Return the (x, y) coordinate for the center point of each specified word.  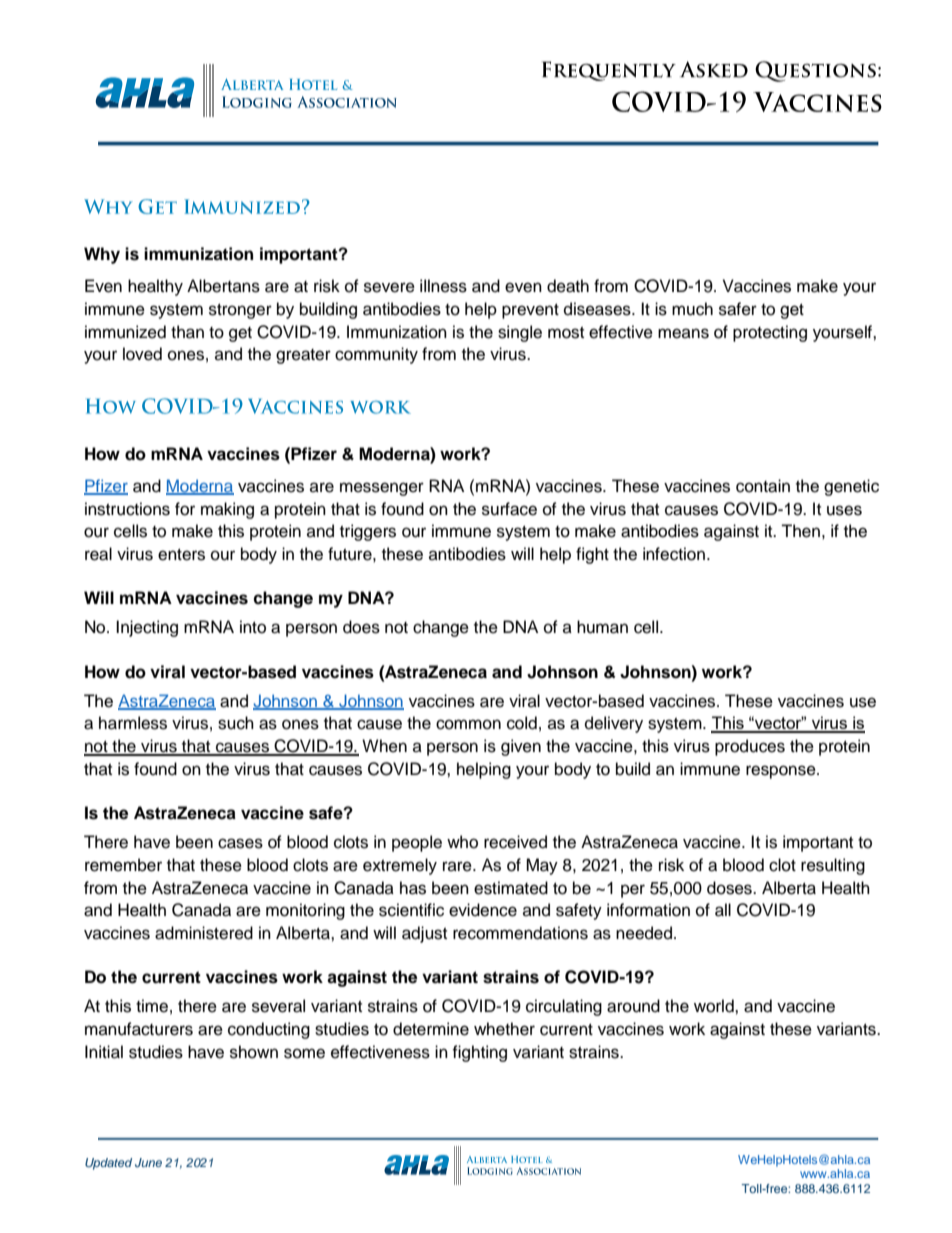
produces (750, 747)
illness (443, 286)
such (236, 723)
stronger (240, 311)
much (692, 309)
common (468, 724)
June (148, 1162)
